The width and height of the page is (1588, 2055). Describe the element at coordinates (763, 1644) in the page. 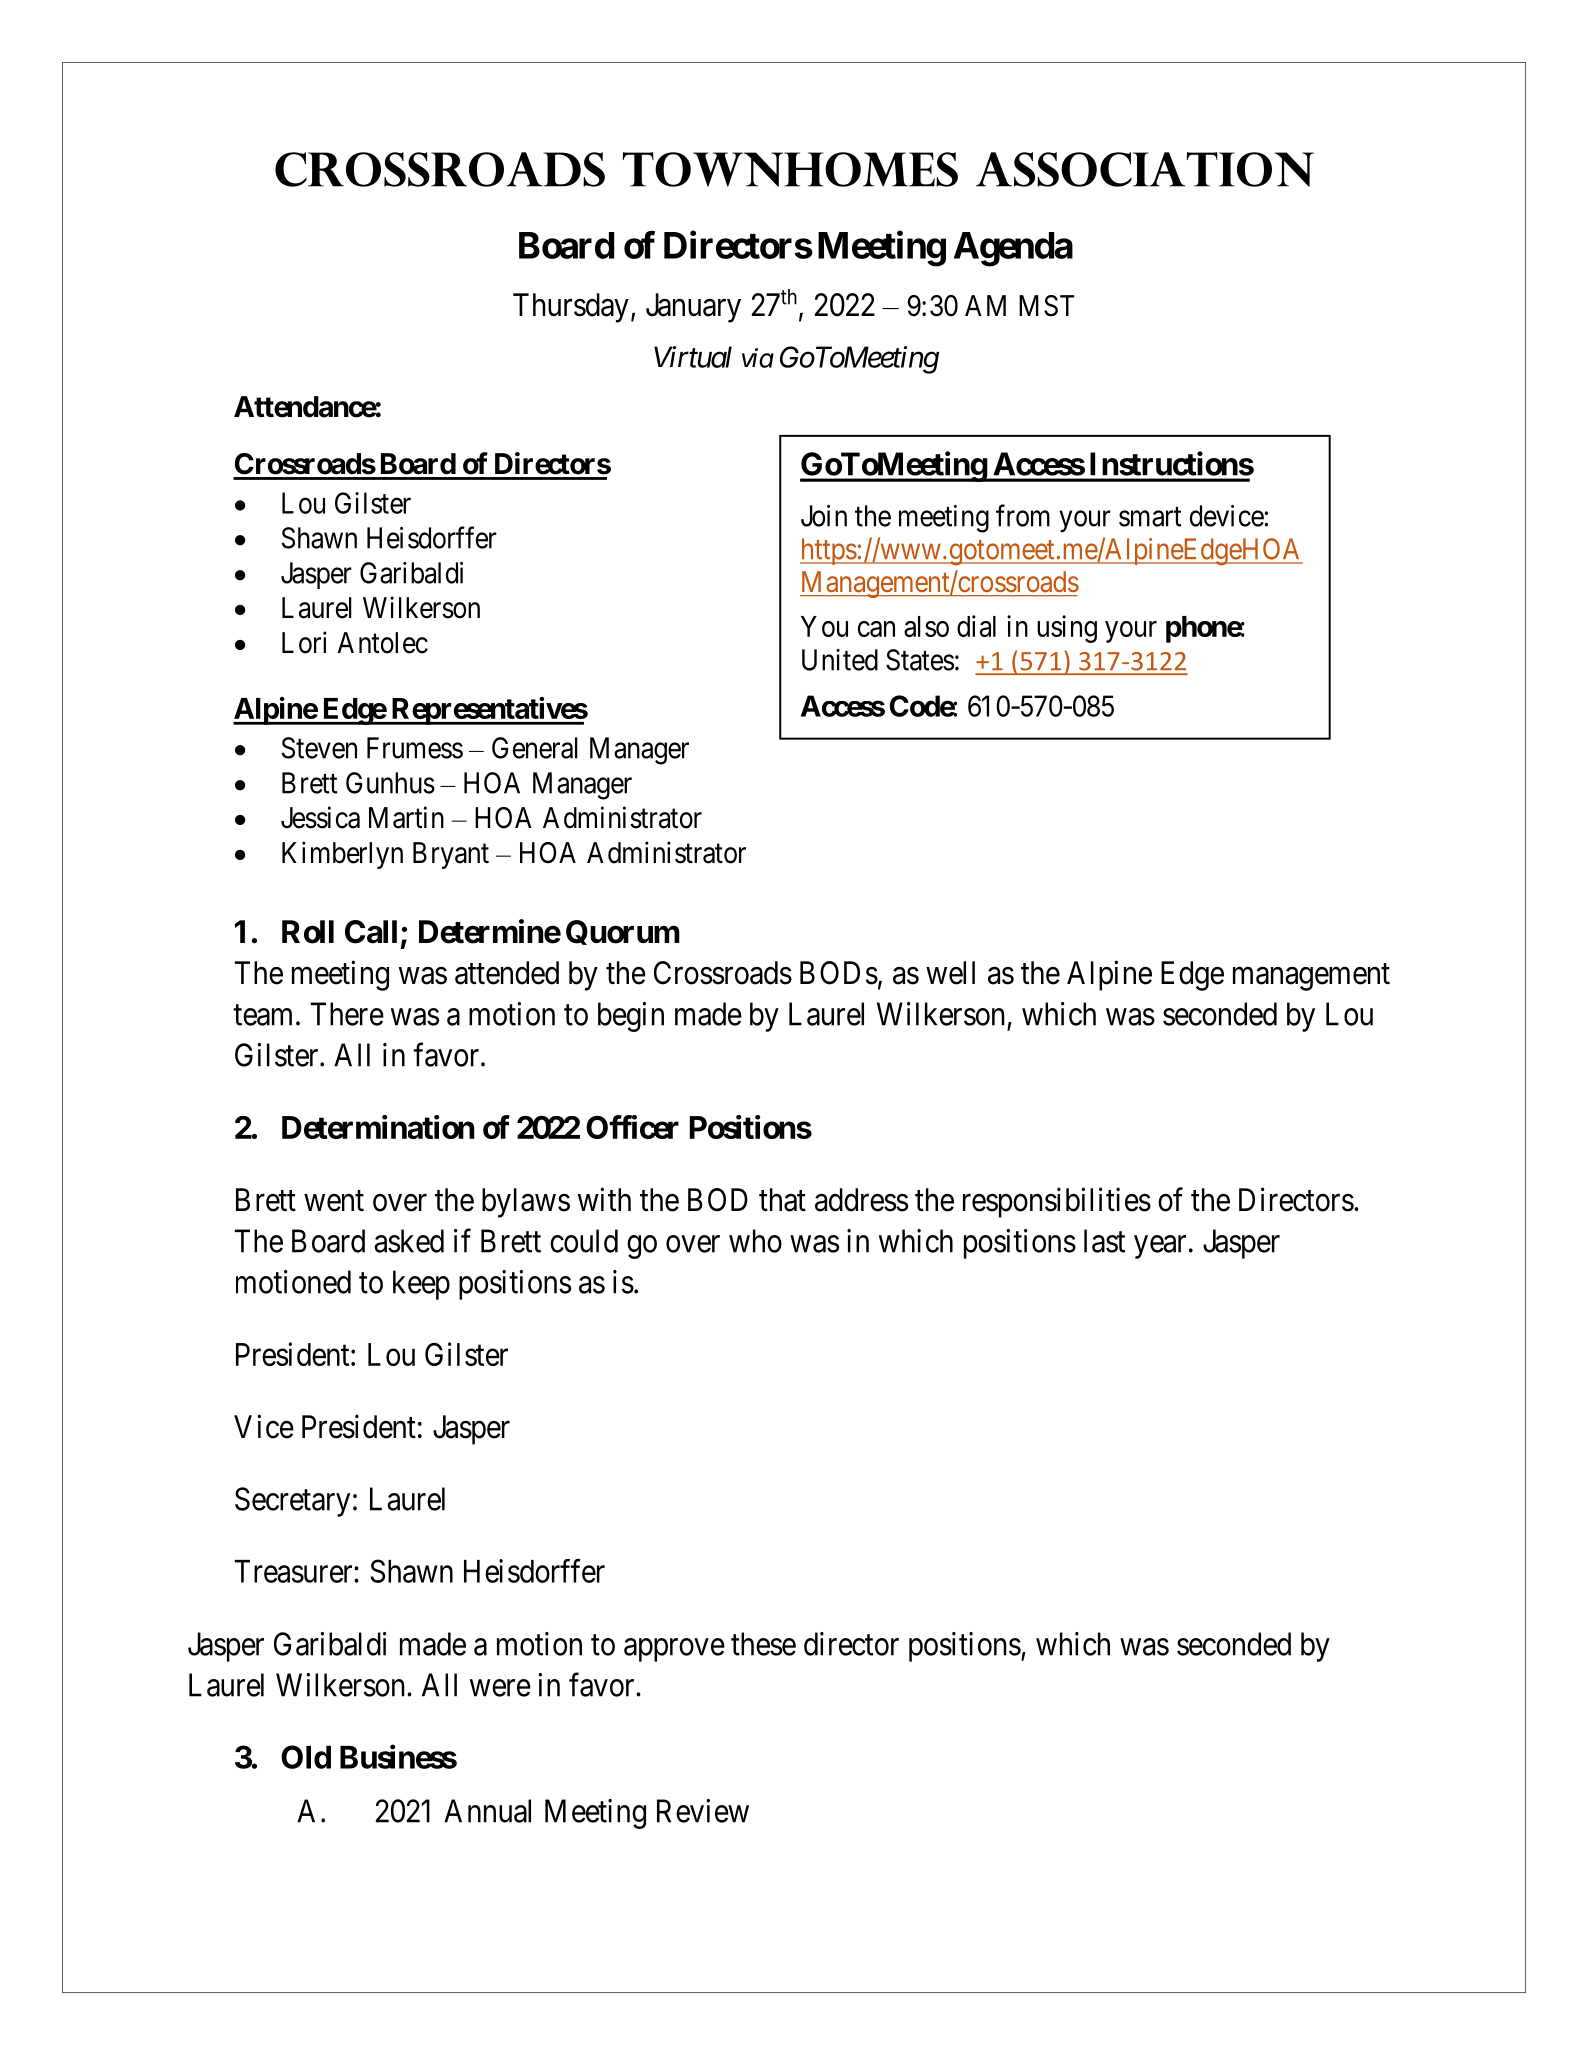

I see `these` at that location.
